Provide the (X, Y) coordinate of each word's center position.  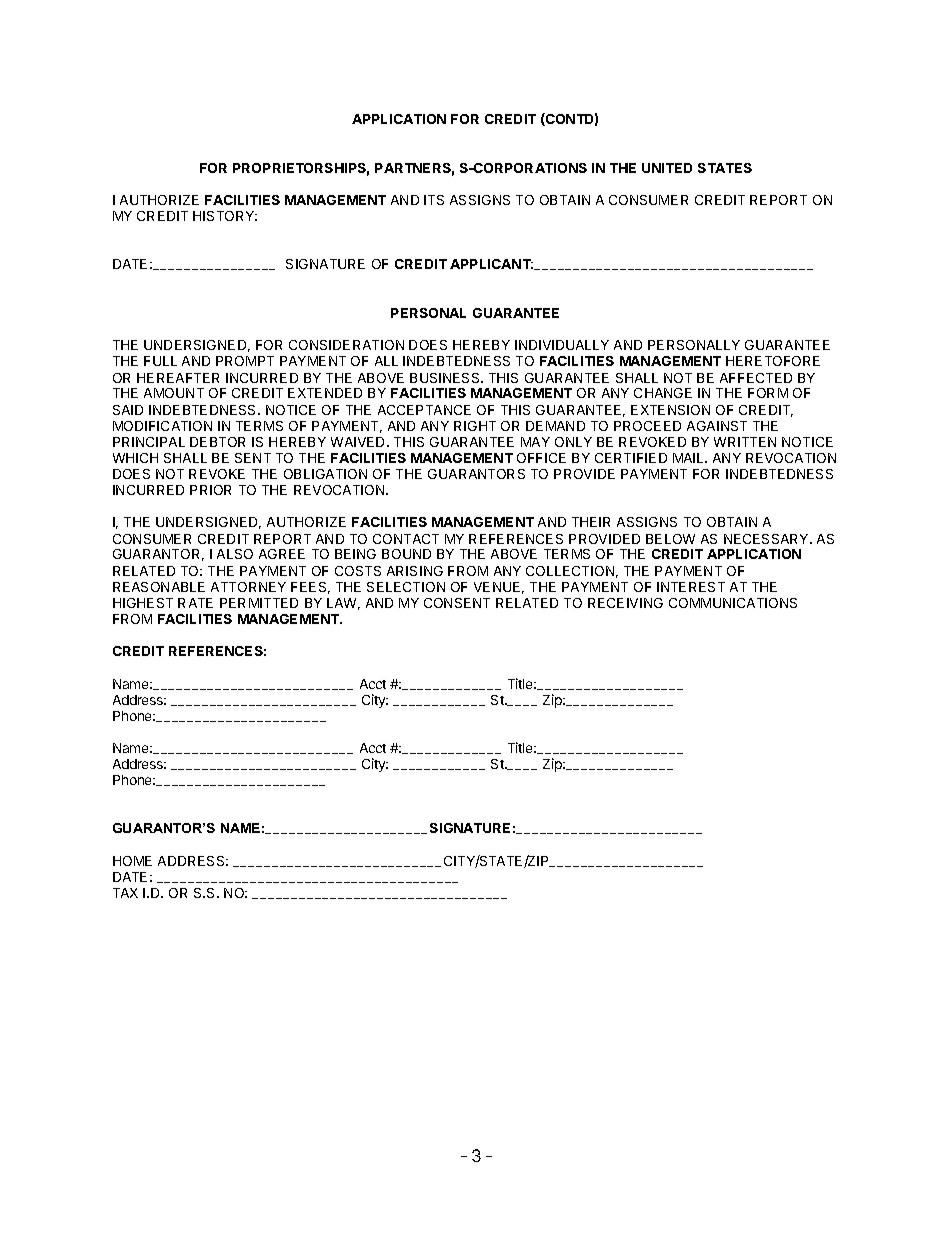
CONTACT (406, 539)
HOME (132, 861)
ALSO (235, 554)
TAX (125, 893)
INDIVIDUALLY (562, 345)
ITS (434, 200)
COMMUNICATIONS (733, 603)
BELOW (670, 539)
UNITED (667, 168)
